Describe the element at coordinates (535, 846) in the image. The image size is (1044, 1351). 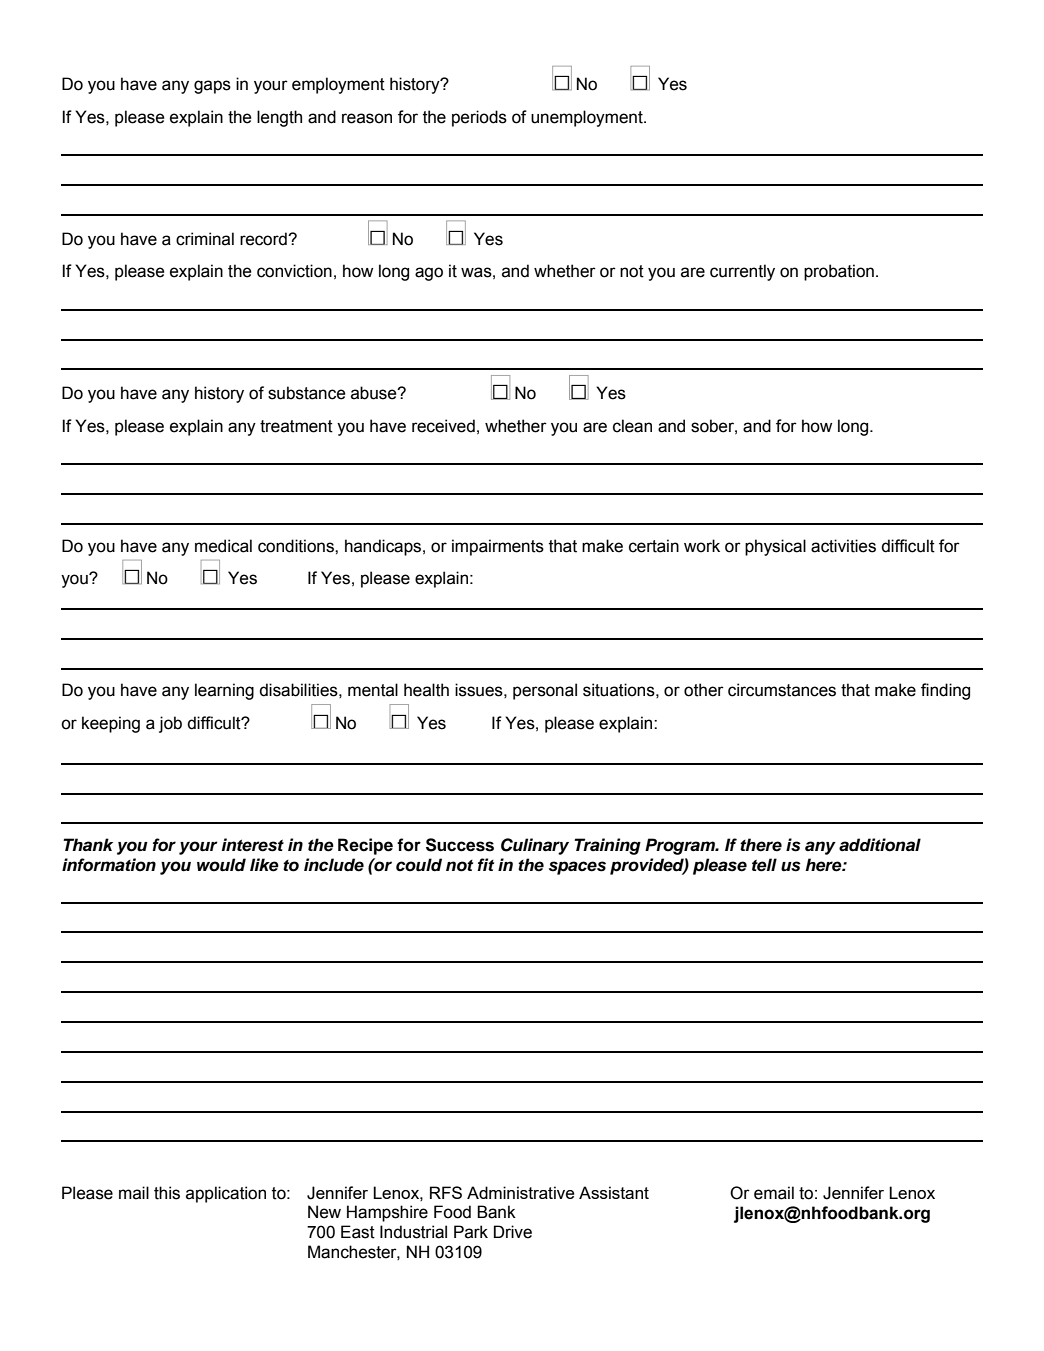
I see `Culinary` at that location.
